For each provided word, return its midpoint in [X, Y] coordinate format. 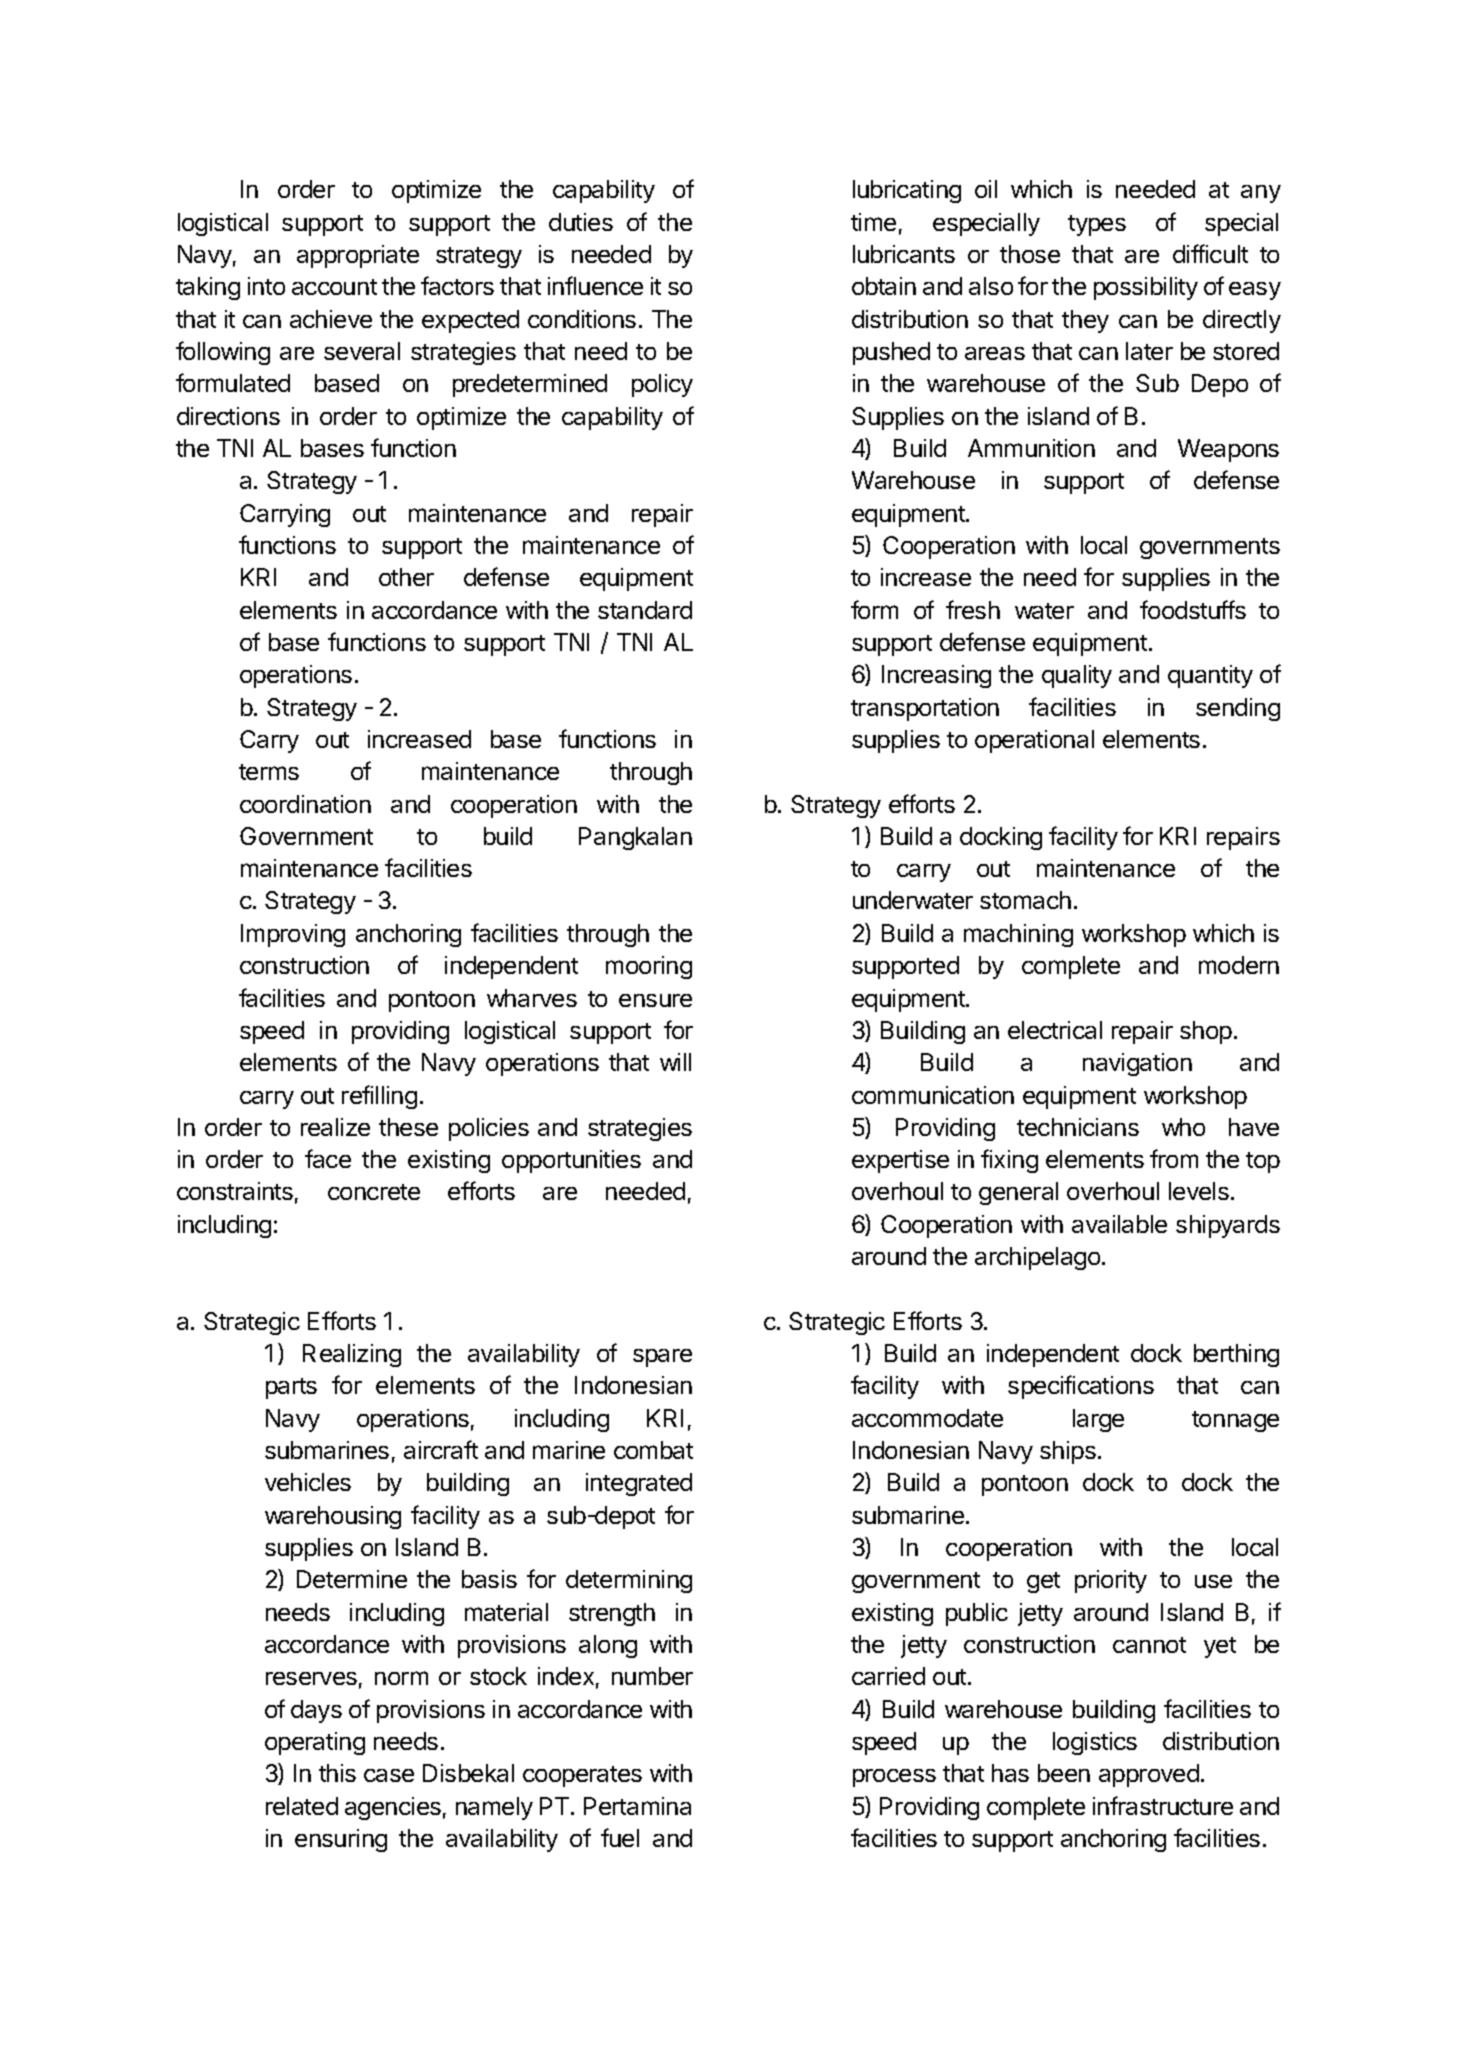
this [337, 1773]
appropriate [358, 256]
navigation [1137, 1064]
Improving [293, 935]
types [1097, 225]
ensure [655, 1000]
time [873, 222]
